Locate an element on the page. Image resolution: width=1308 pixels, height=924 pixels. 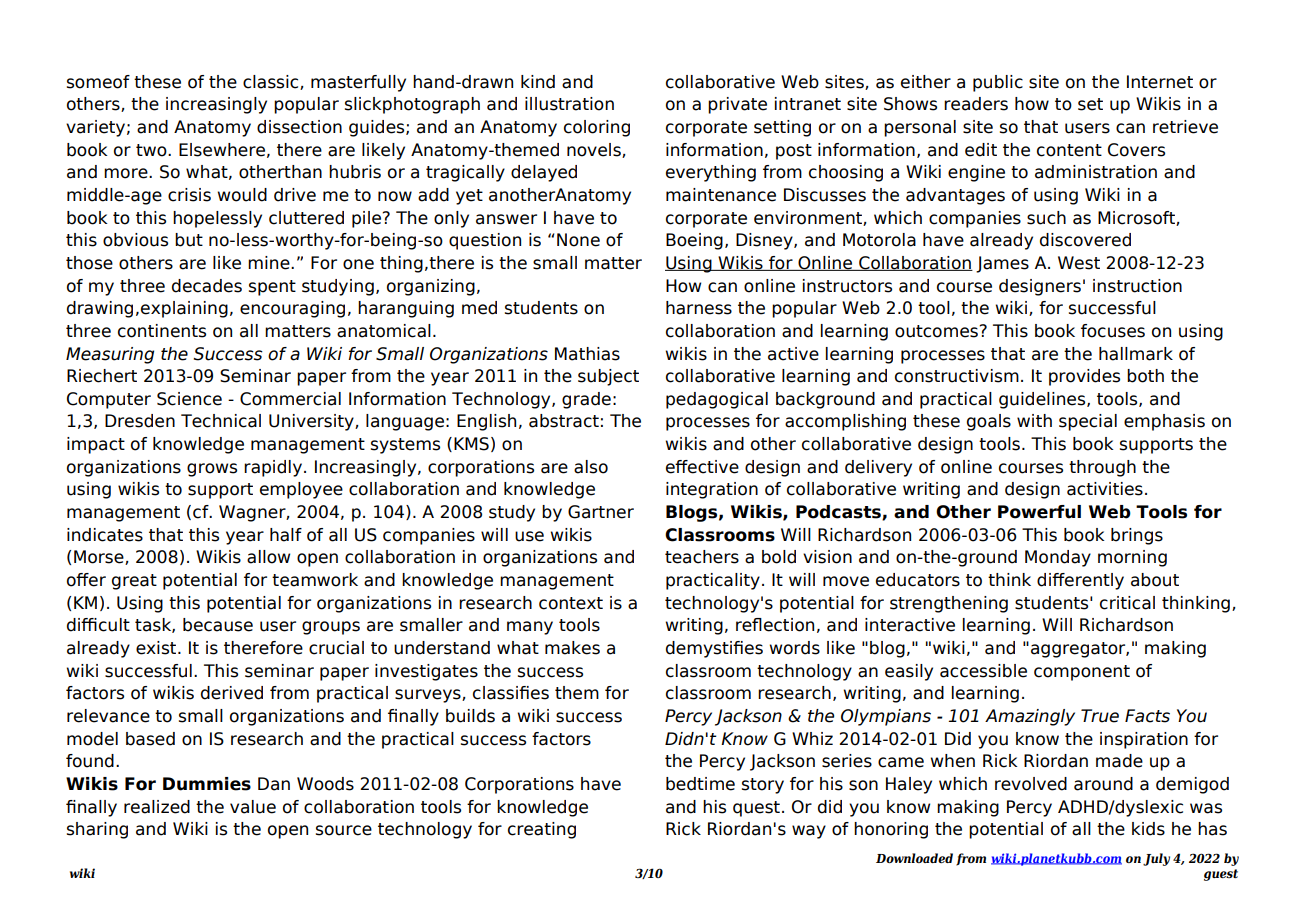
integration is located at coordinates (712, 490).
